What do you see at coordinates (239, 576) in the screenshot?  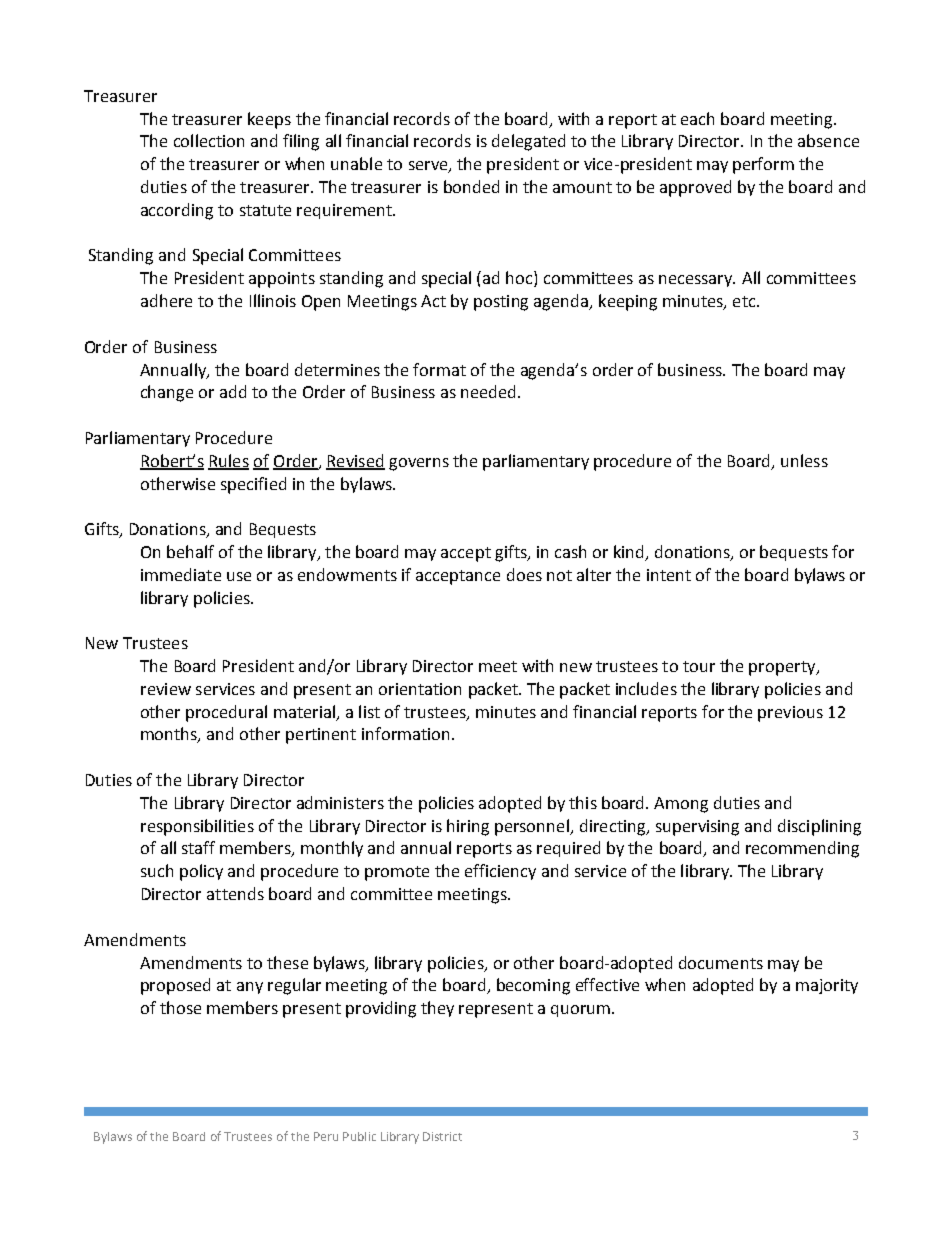 I see `use` at bounding box center [239, 576].
